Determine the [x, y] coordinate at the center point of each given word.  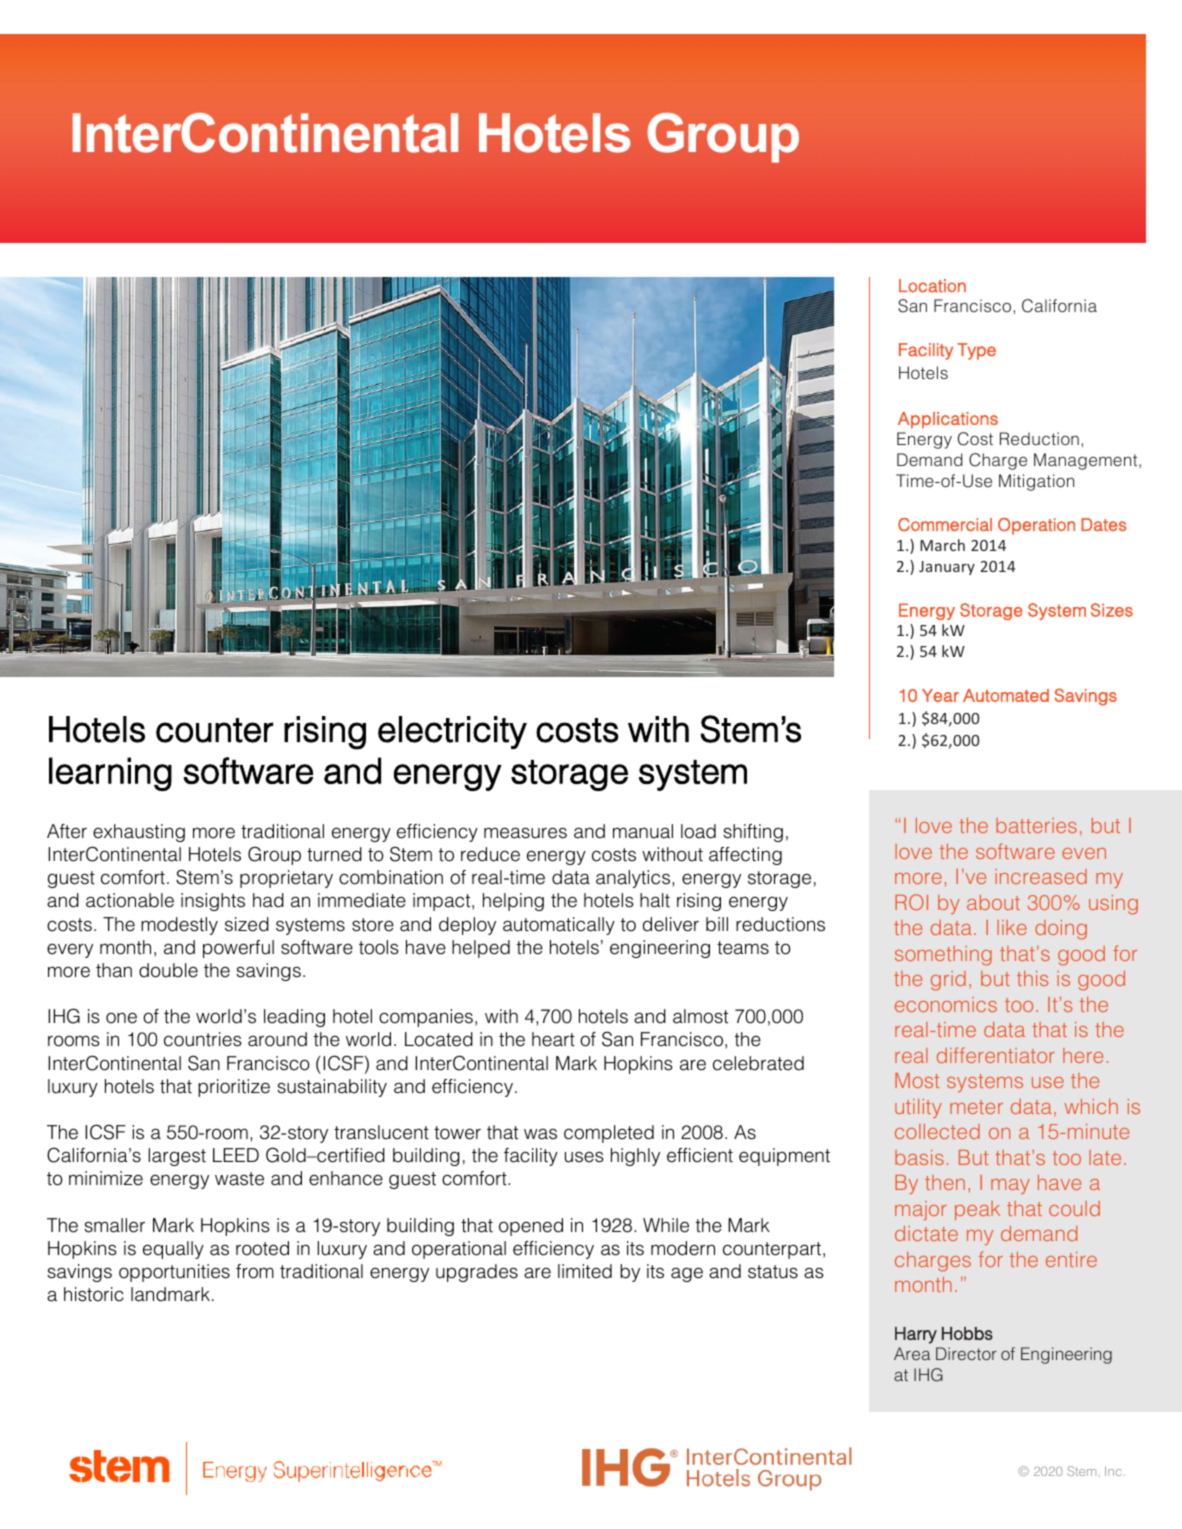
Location [932, 286]
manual [643, 831]
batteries [1036, 825]
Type [976, 351]
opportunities [174, 1273]
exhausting [139, 833]
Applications [948, 420]
